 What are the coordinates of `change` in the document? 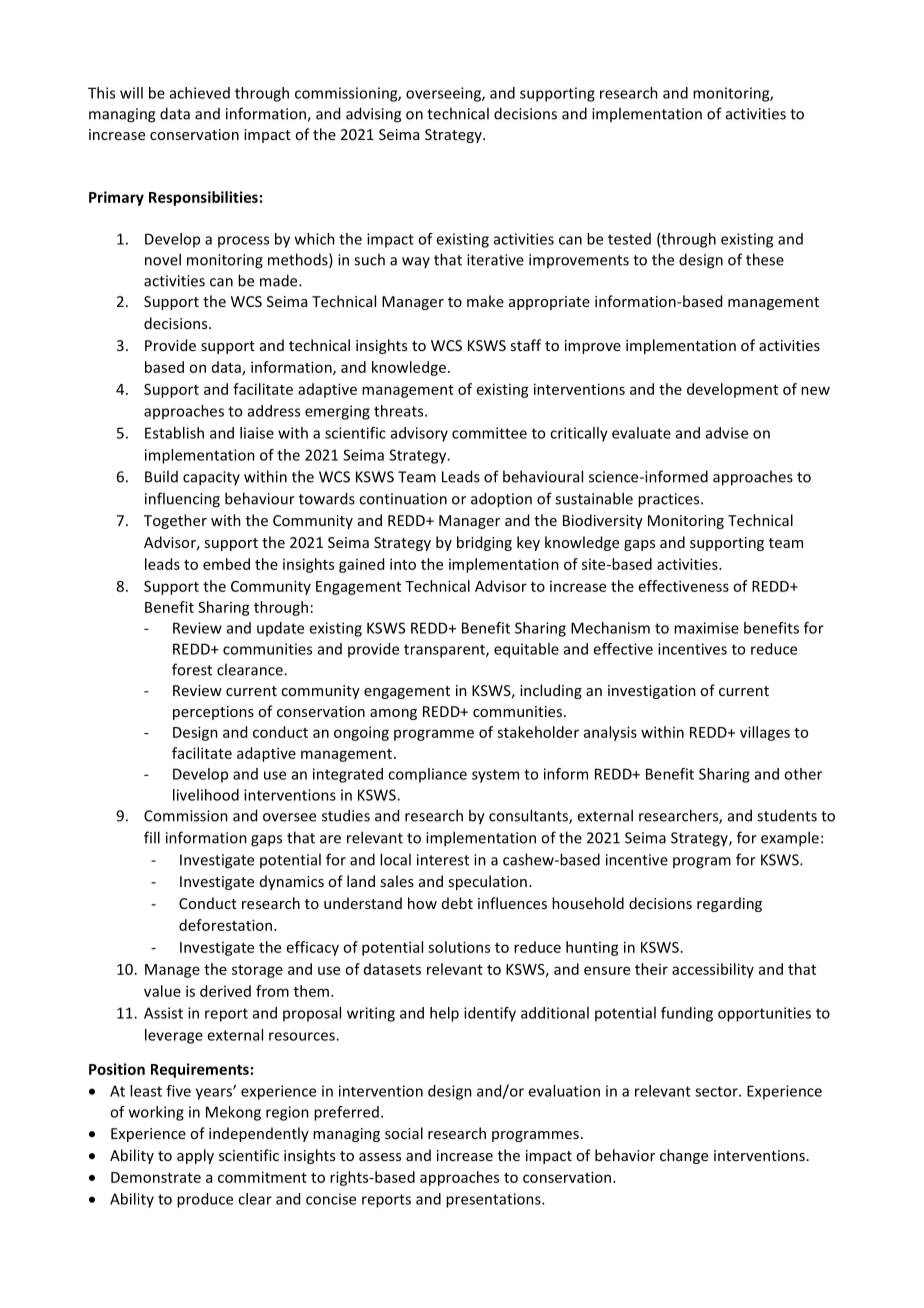 It's located at (684, 1156).
